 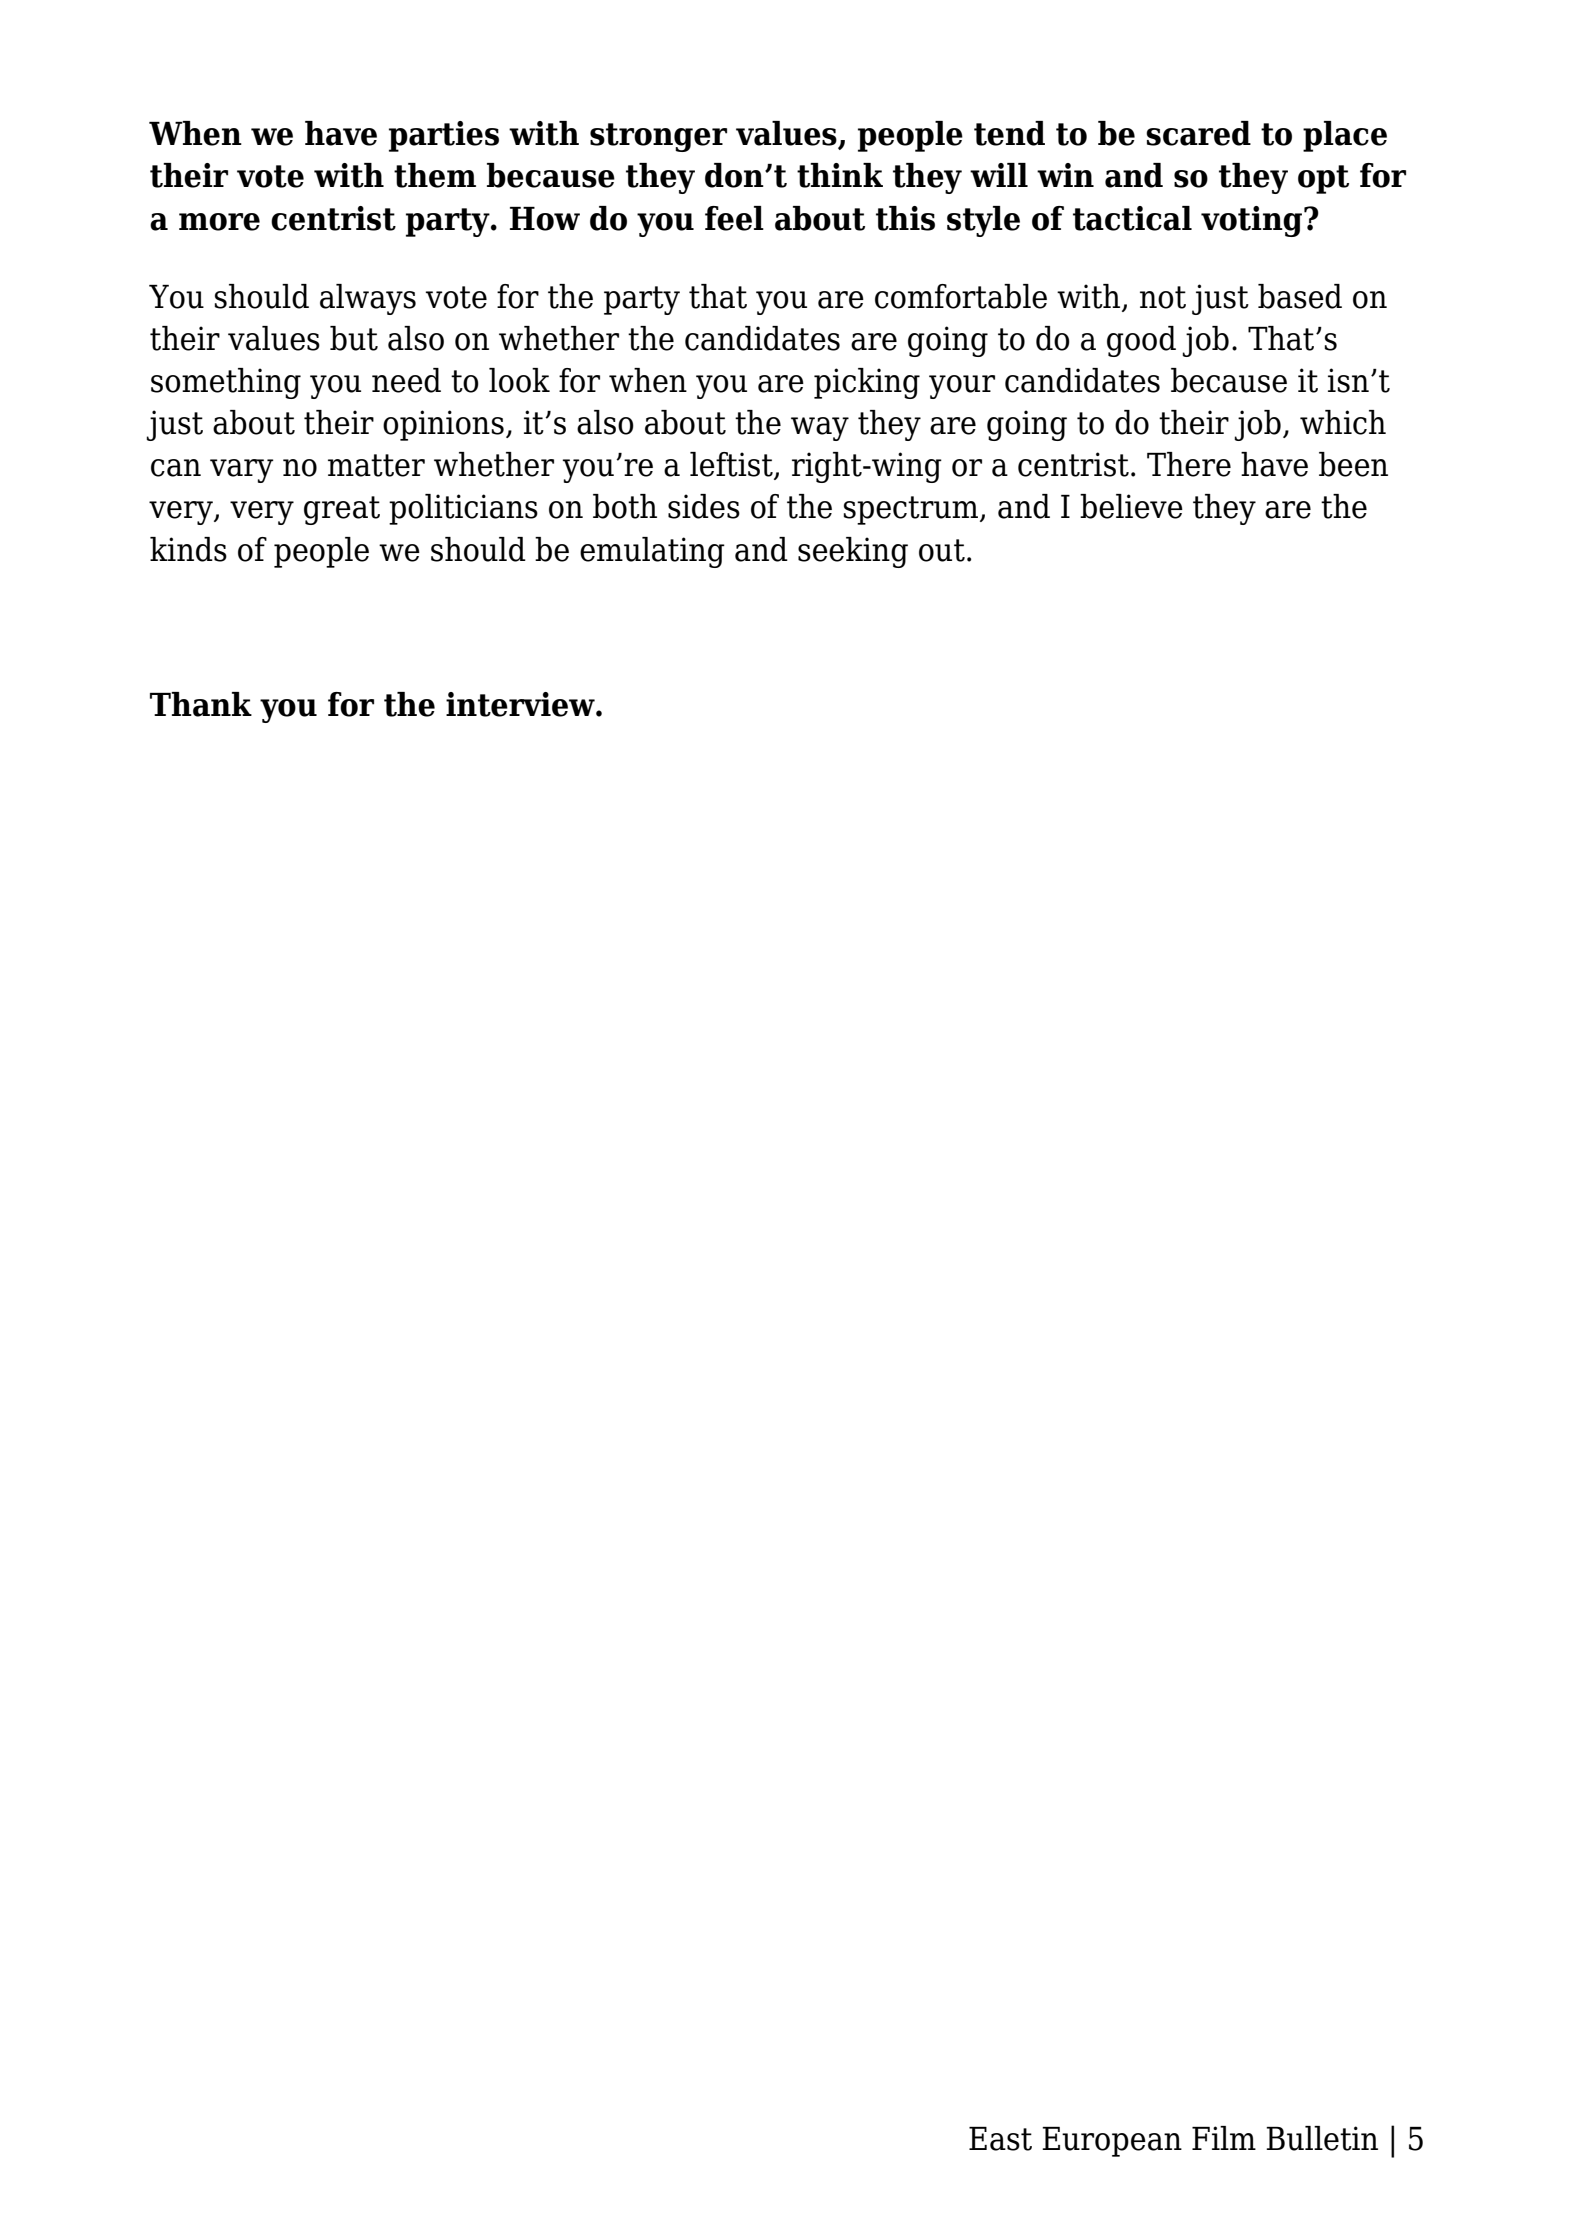 What do you see at coordinates (1000, 2139) in the screenshot?
I see `East` at bounding box center [1000, 2139].
